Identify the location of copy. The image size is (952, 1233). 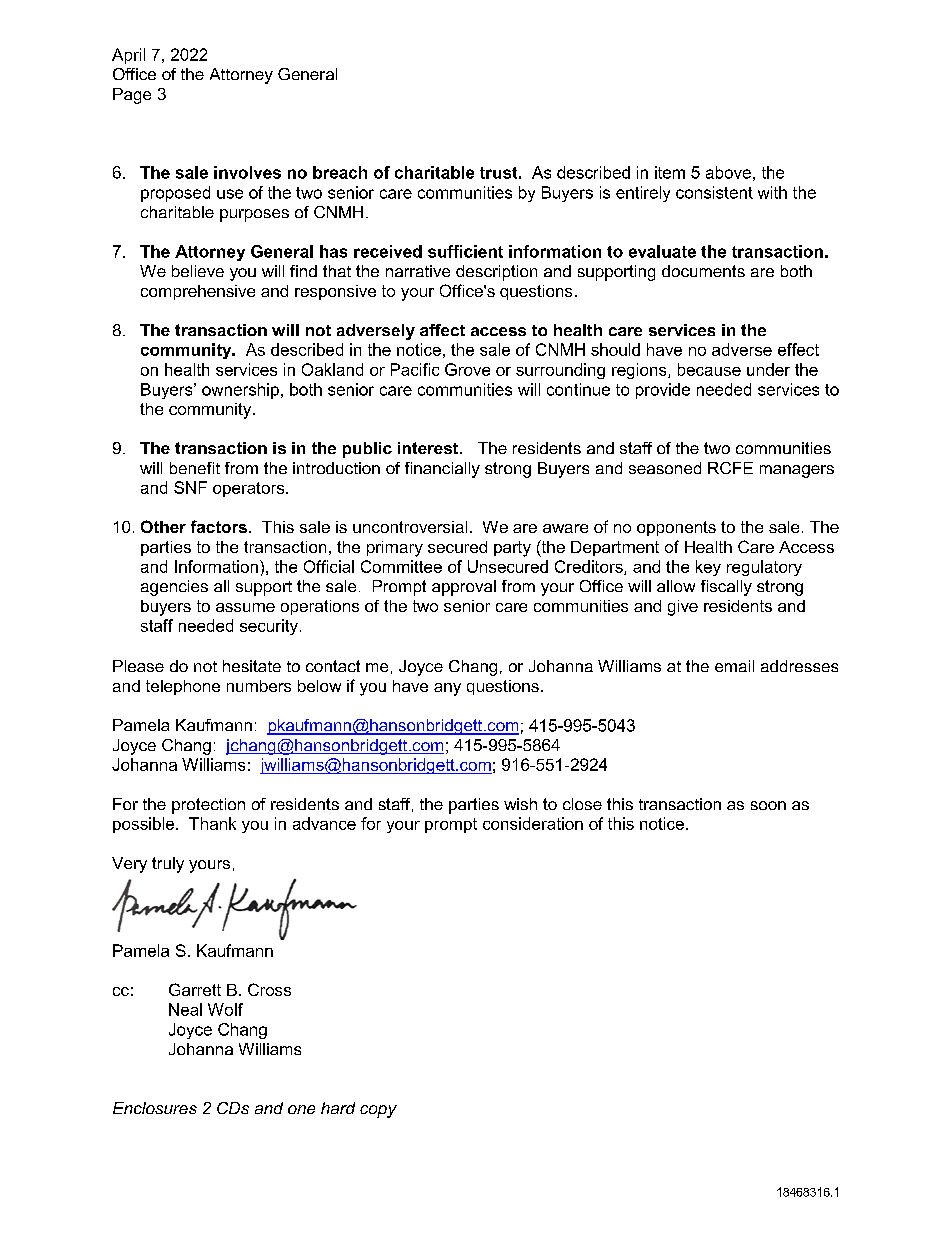
(378, 1111).
